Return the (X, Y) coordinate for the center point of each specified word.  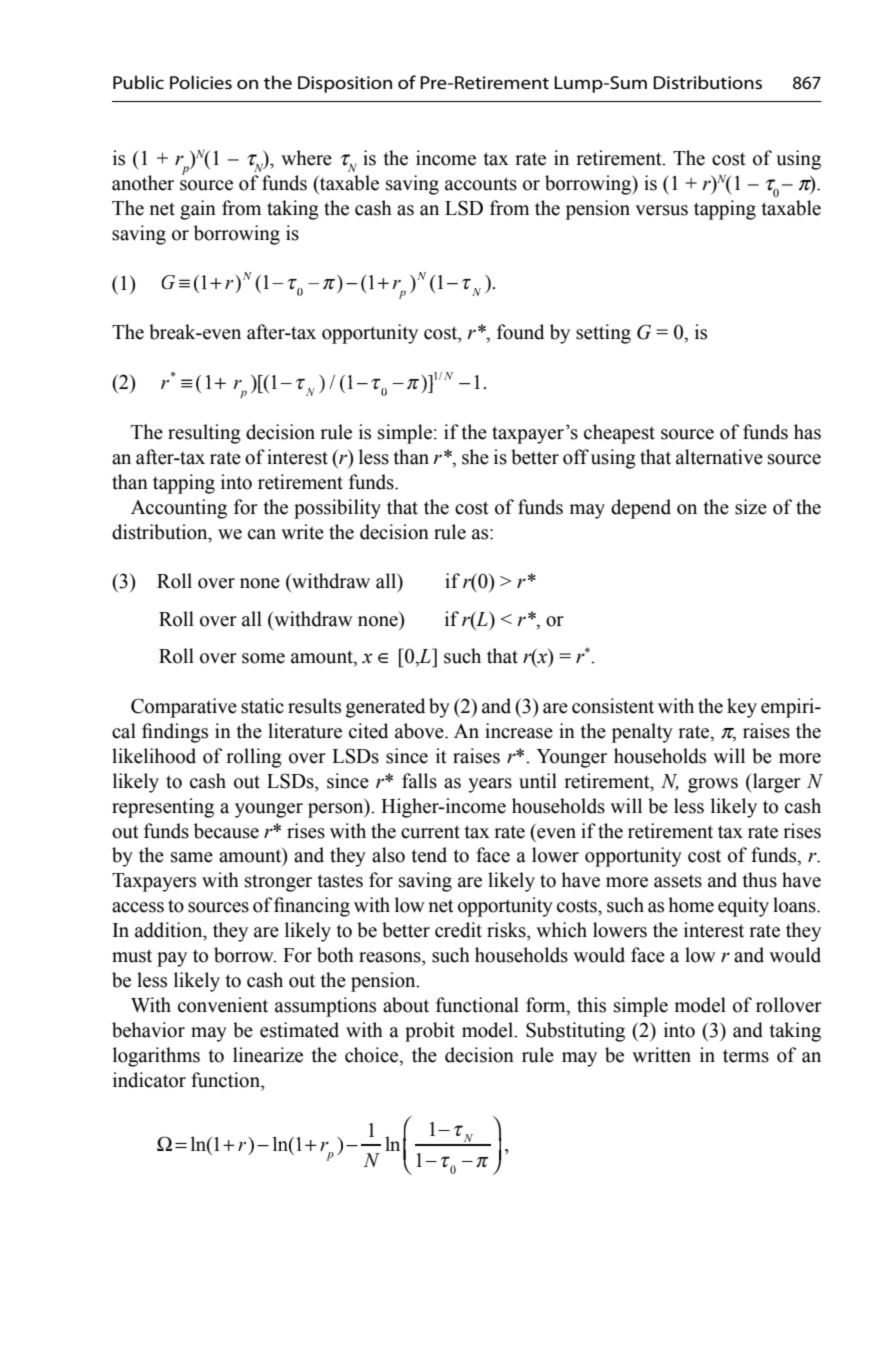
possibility (337, 509)
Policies (201, 82)
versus (661, 210)
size (751, 507)
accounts (481, 184)
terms (746, 1056)
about (406, 1005)
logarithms (156, 1057)
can (262, 534)
